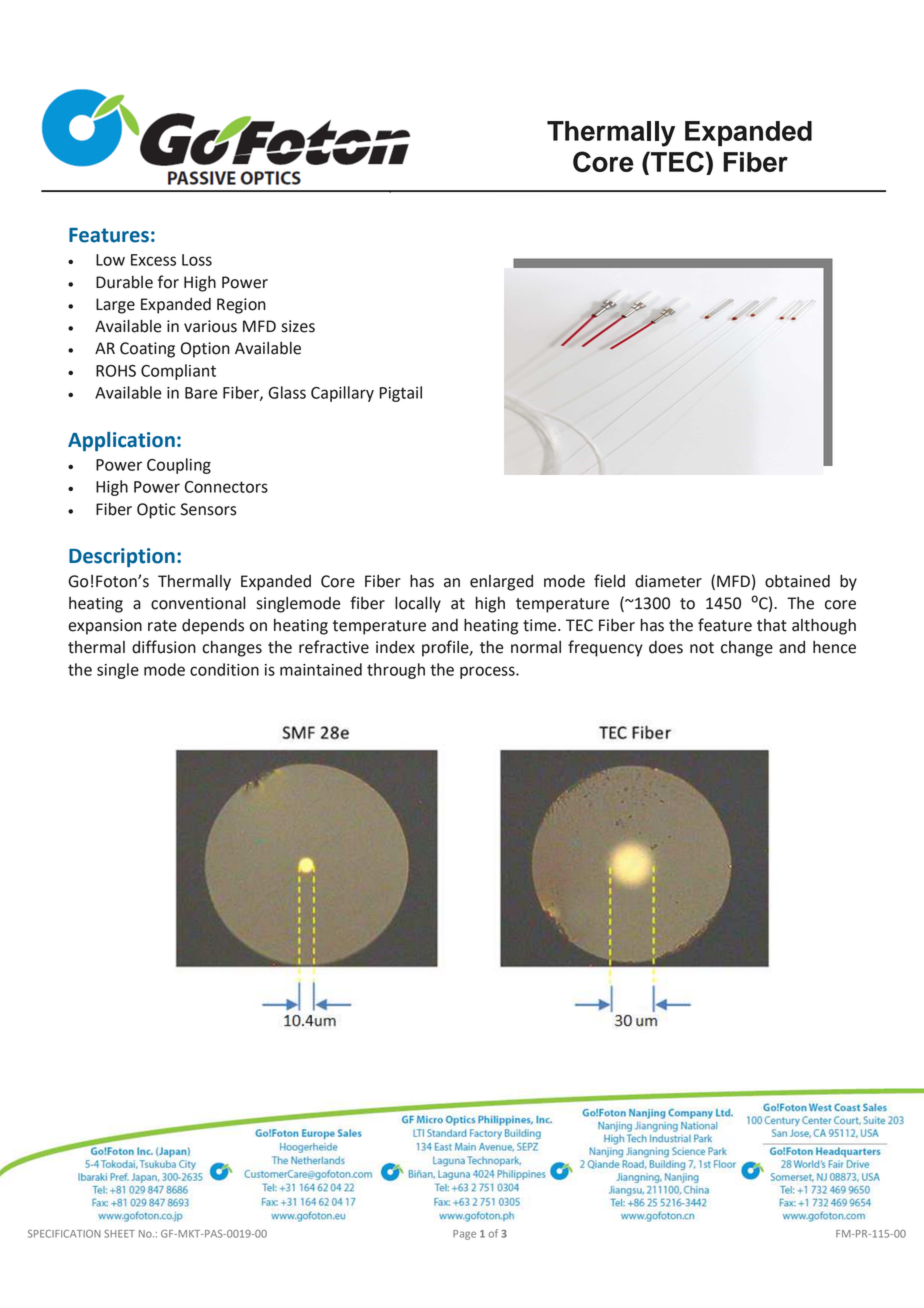 This image has height=1308, width=924. What do you see at coordinates (666, 647) in the image?
I see `does` at bounding box center [666, 647].
